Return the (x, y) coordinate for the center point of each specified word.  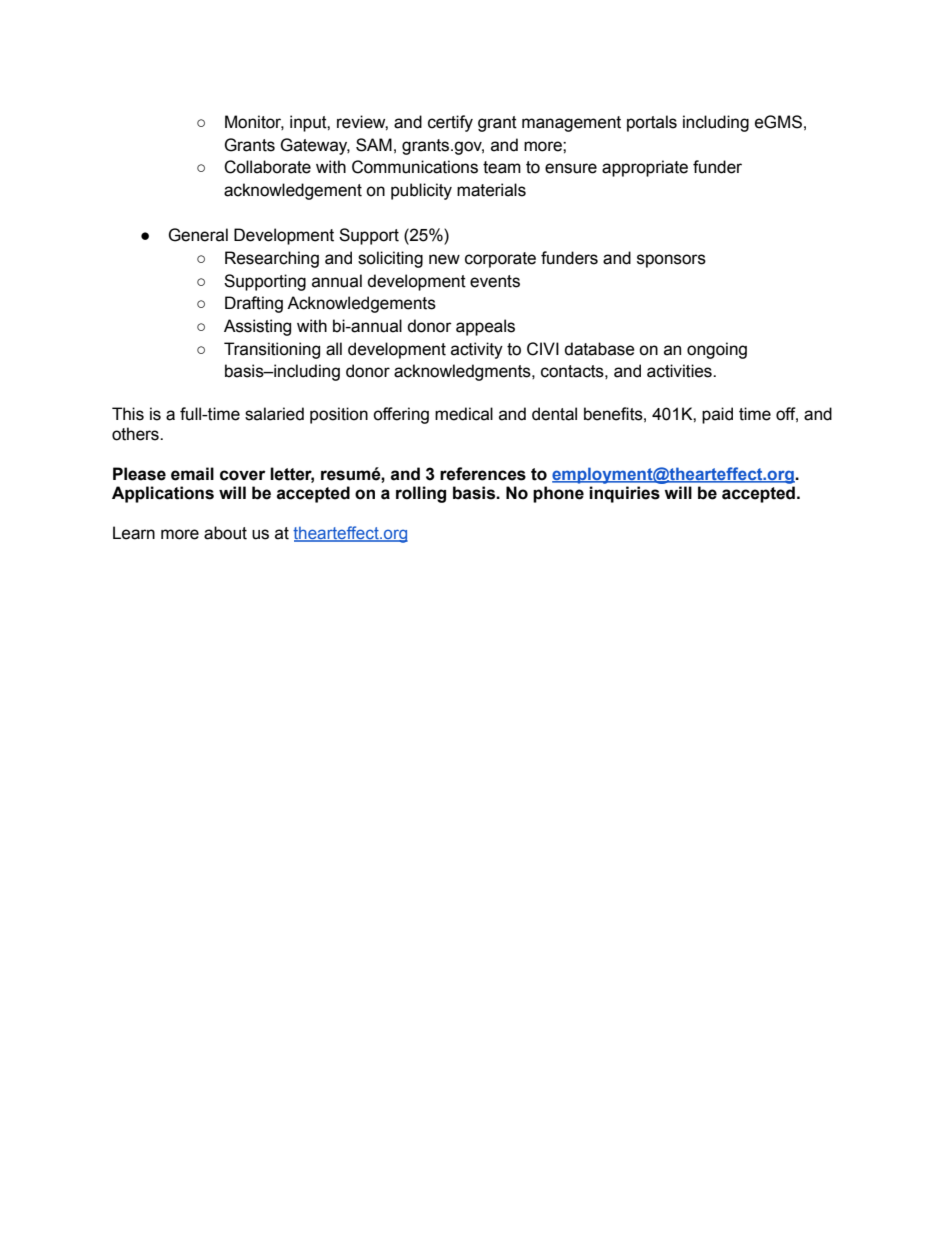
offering (401, 415)
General (198, 235)
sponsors (671, 261)
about (225, 533)
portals (652, 123)
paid (717, 415)
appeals (485, 327)
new (444, 259)
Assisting (257, 327)
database (599, 349)
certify (450, 123)
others (136, 434)
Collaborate (267, 167)
